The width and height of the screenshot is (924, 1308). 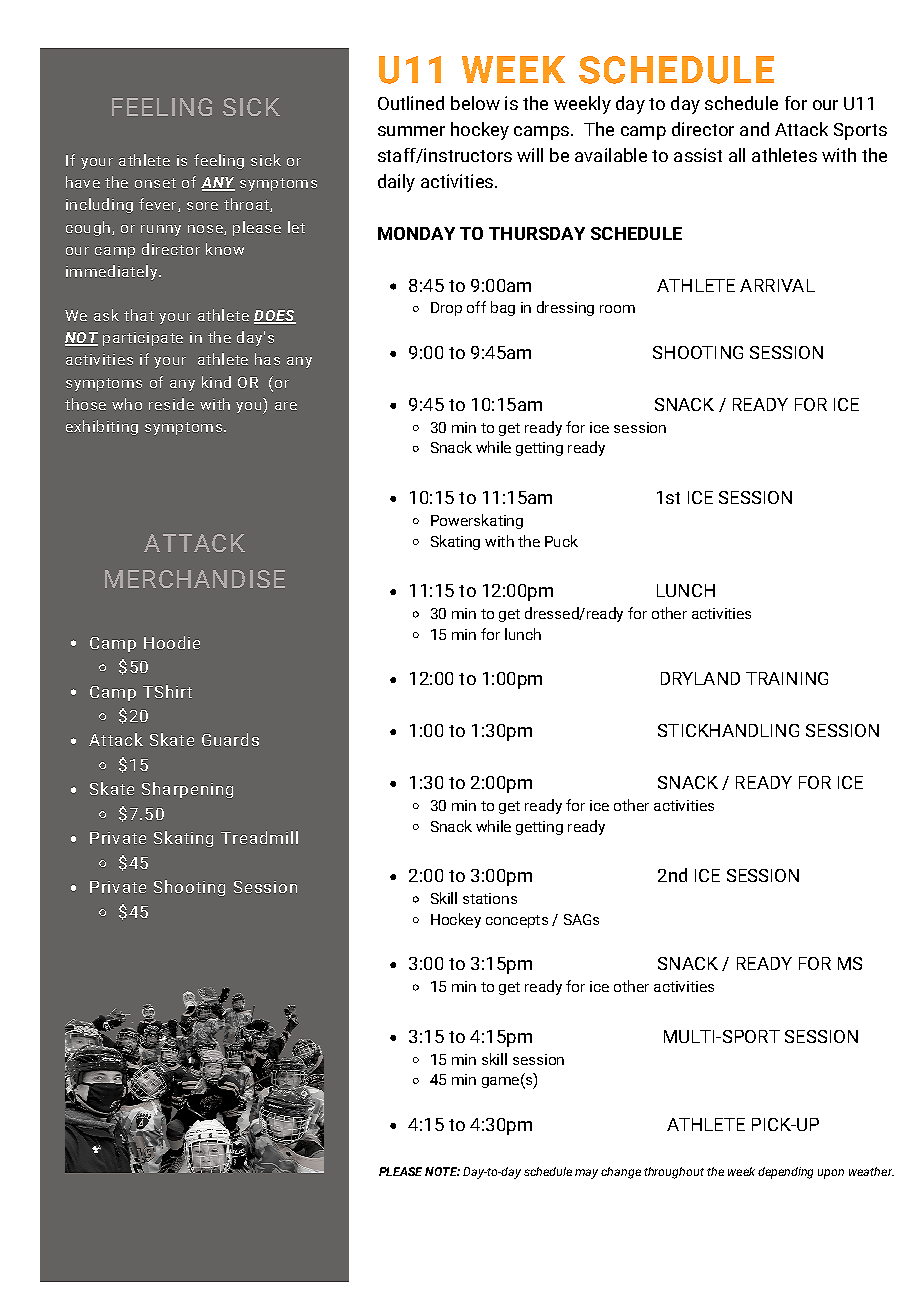 I want to click on may, so click(x=586, y=1174).
